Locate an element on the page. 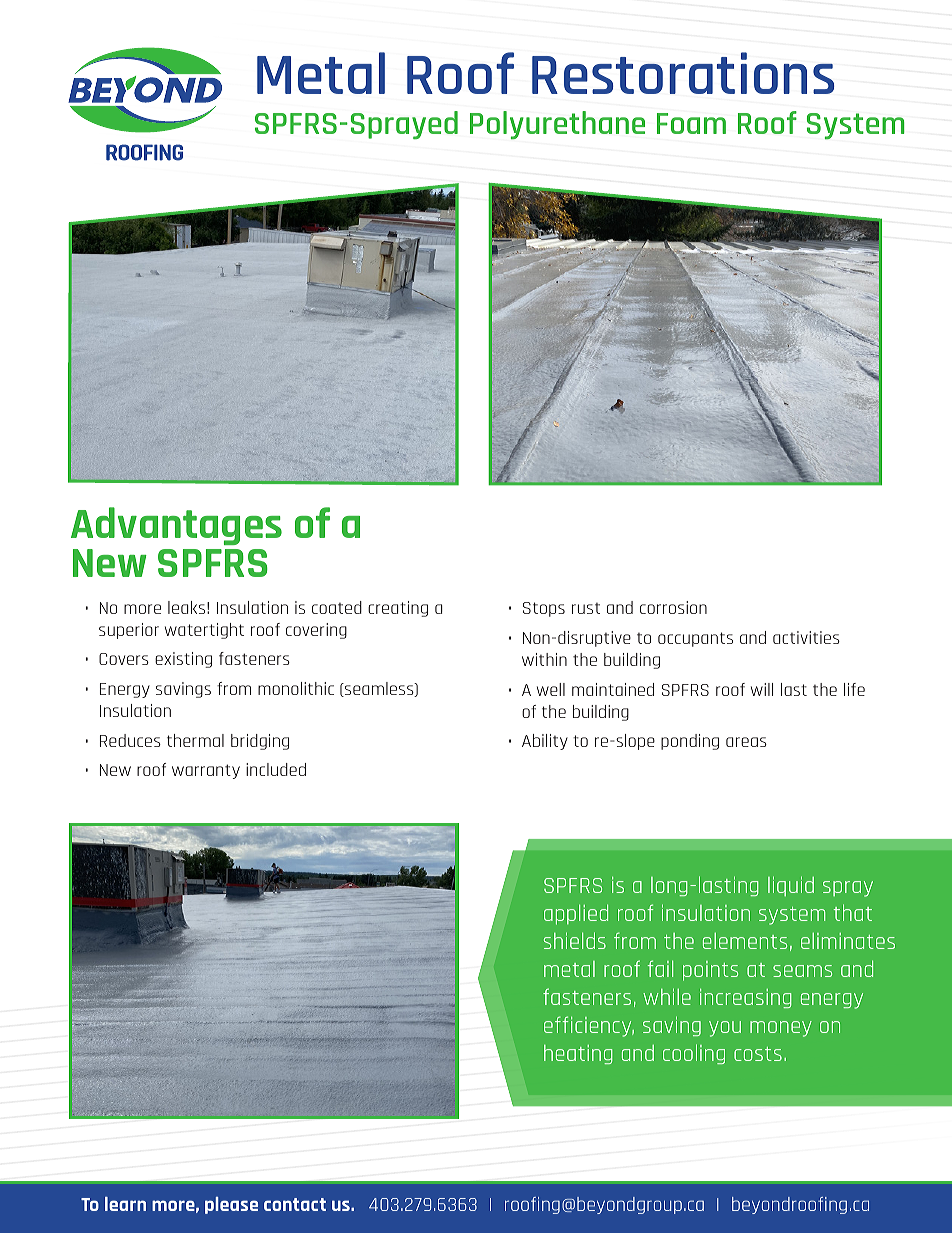 The image size is (952, 1233). within is located at coordinates (544, 659).
